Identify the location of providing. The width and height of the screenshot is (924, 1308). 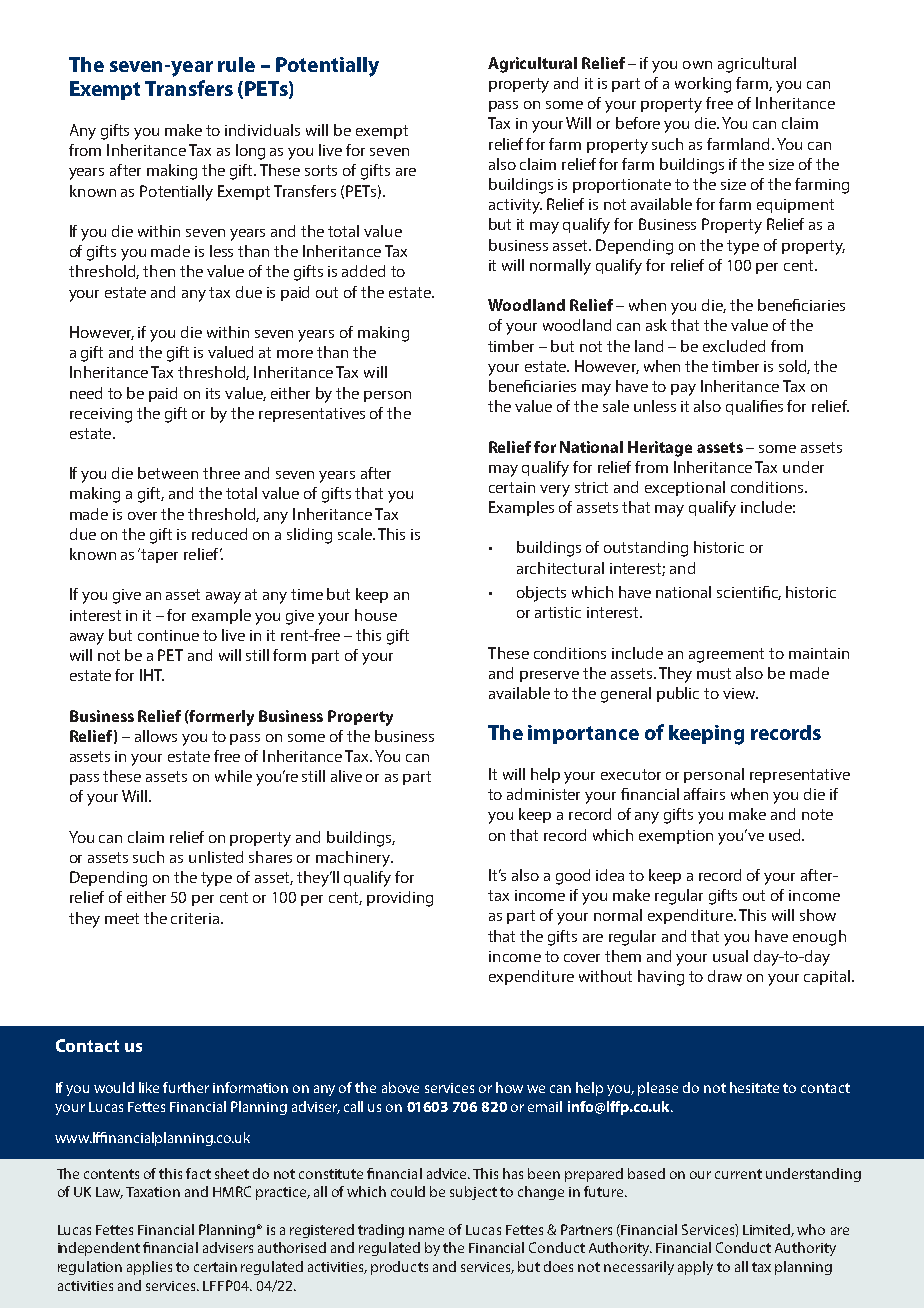
(400, 899).
